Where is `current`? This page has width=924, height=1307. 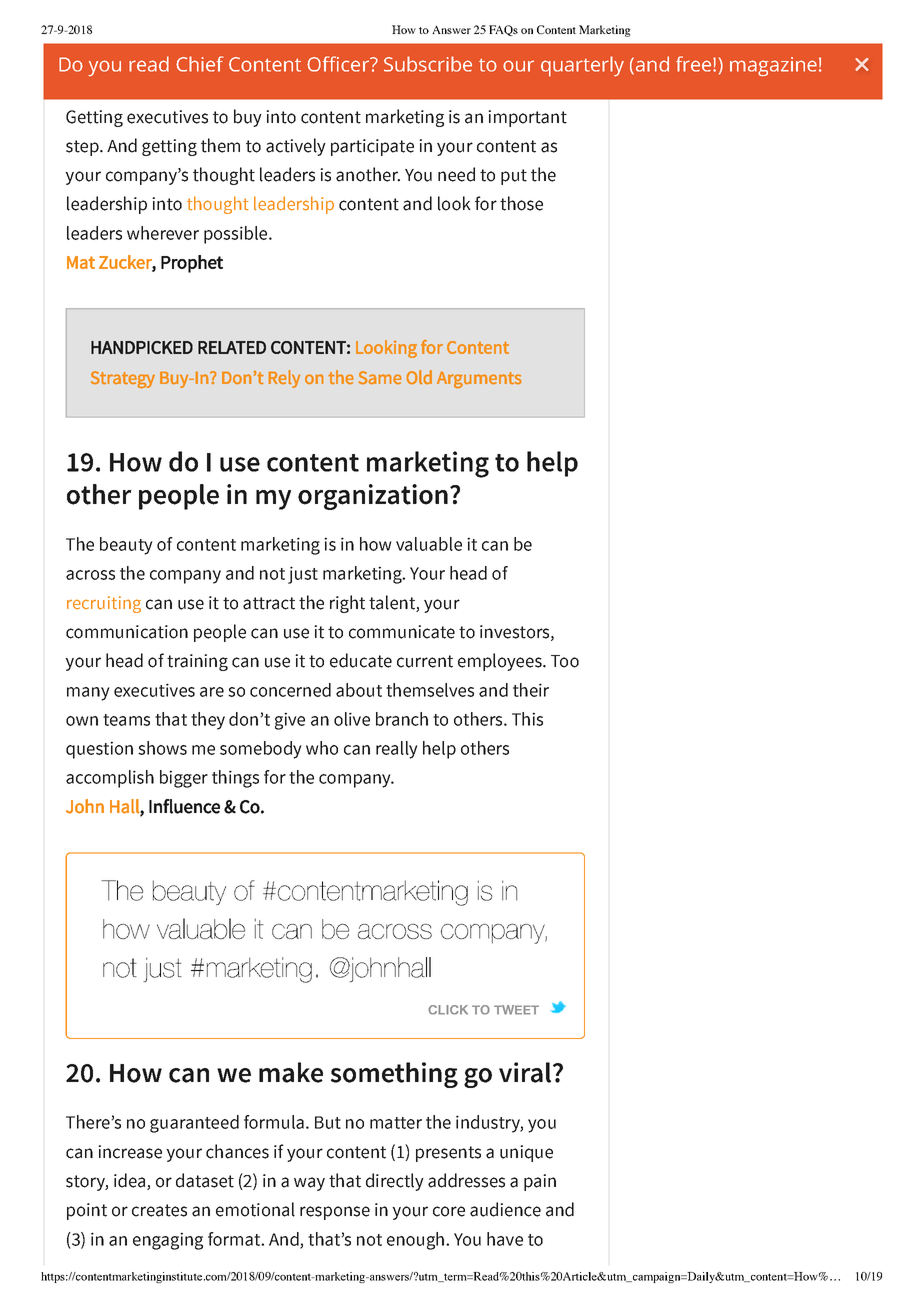
current is located at coordinates (425, 661).
